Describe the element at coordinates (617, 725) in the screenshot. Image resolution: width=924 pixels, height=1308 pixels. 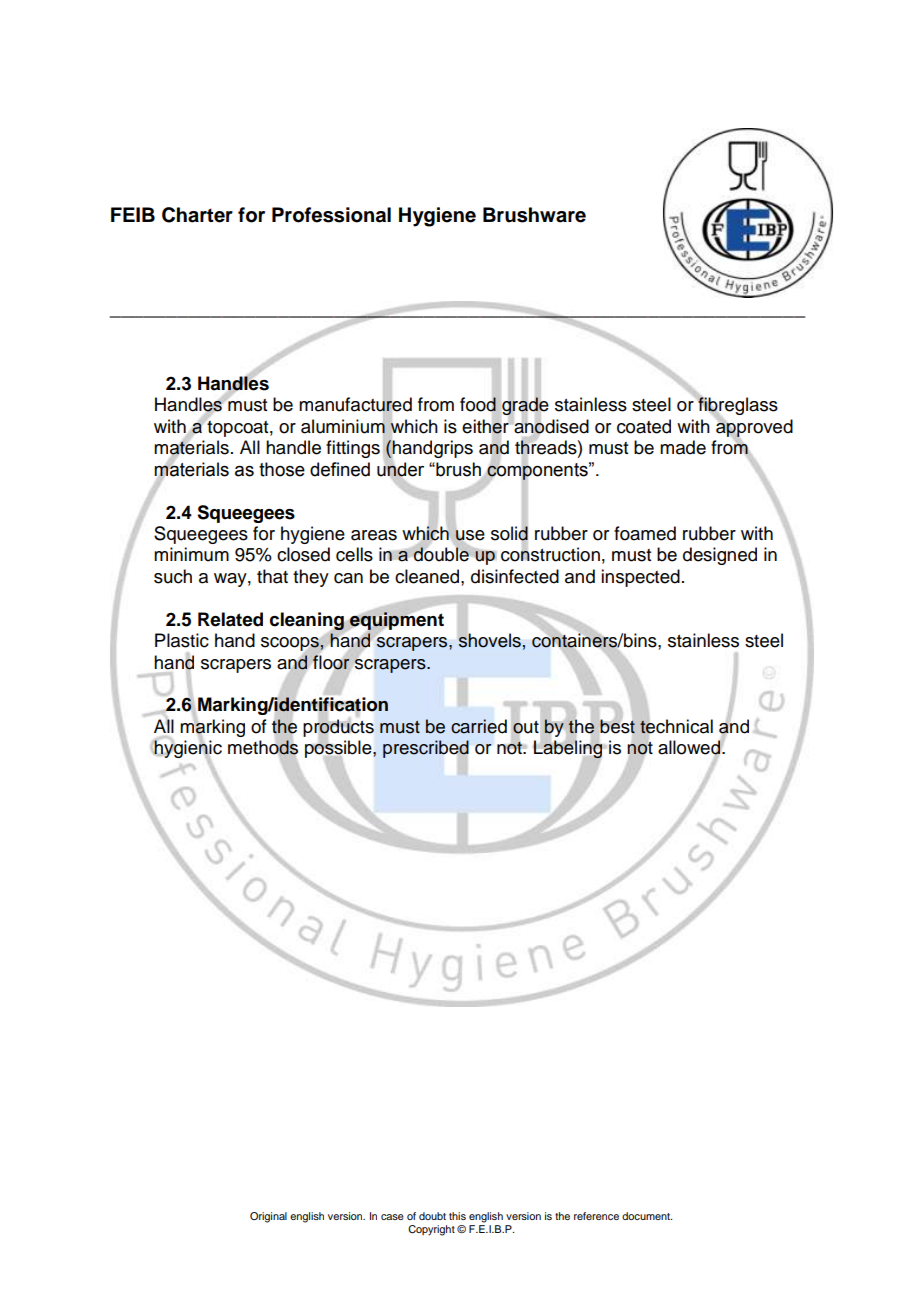
I see `best` at that location.
